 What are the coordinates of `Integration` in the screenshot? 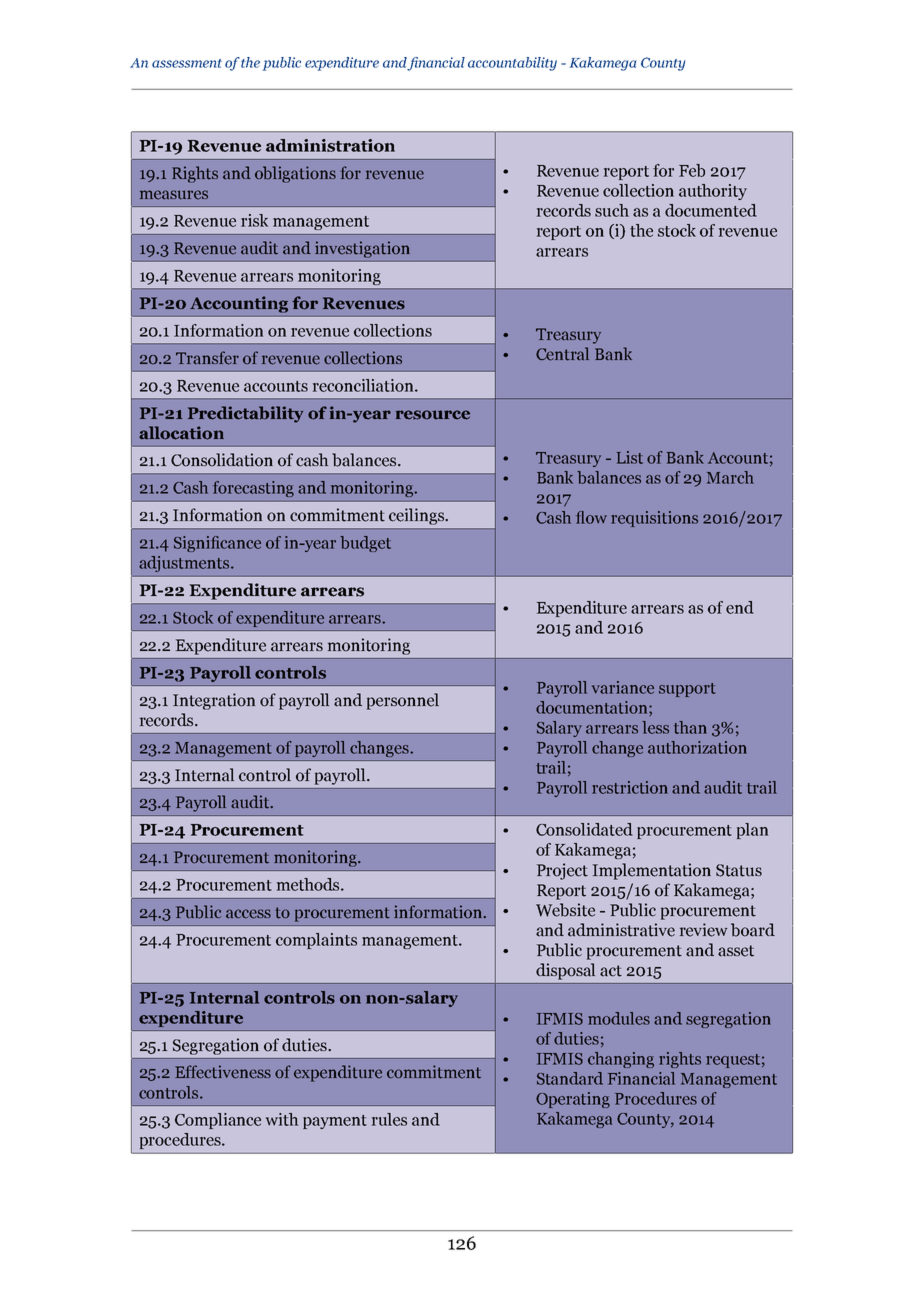 It's located at (214, 701).
